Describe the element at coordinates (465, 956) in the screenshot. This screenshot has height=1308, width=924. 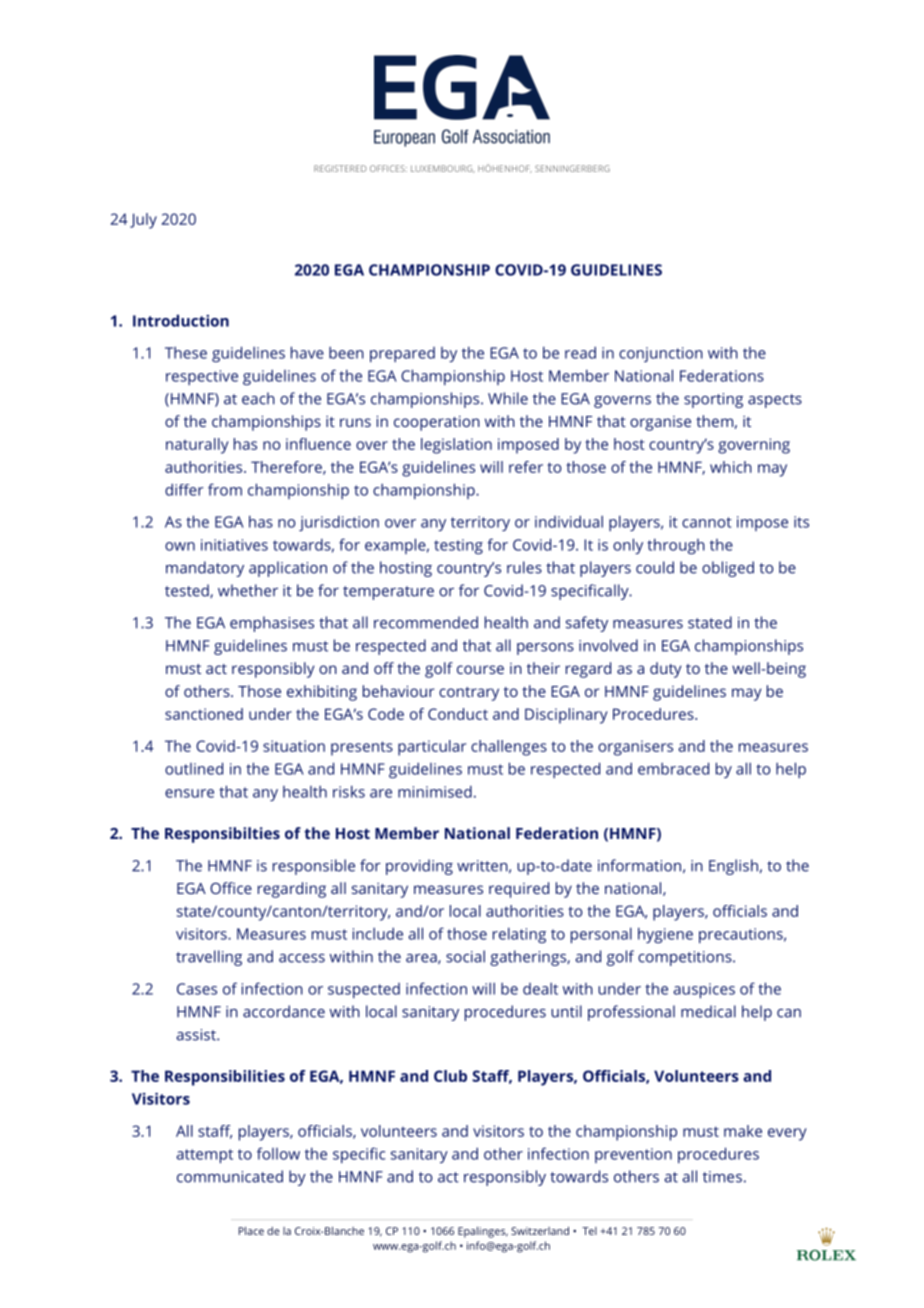
I see `social` at that location.
